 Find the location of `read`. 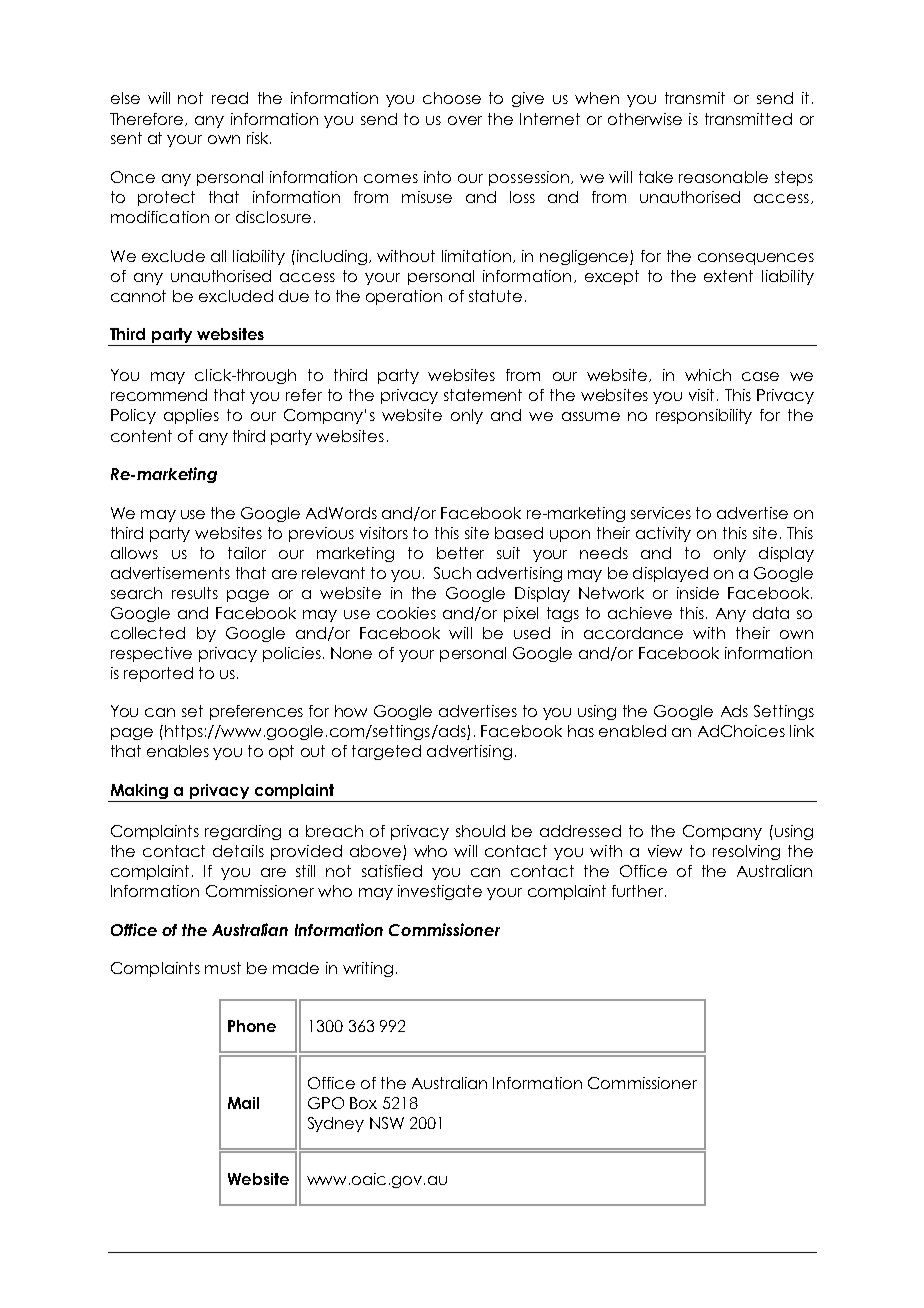

read is located at coordinates (230, 98).
